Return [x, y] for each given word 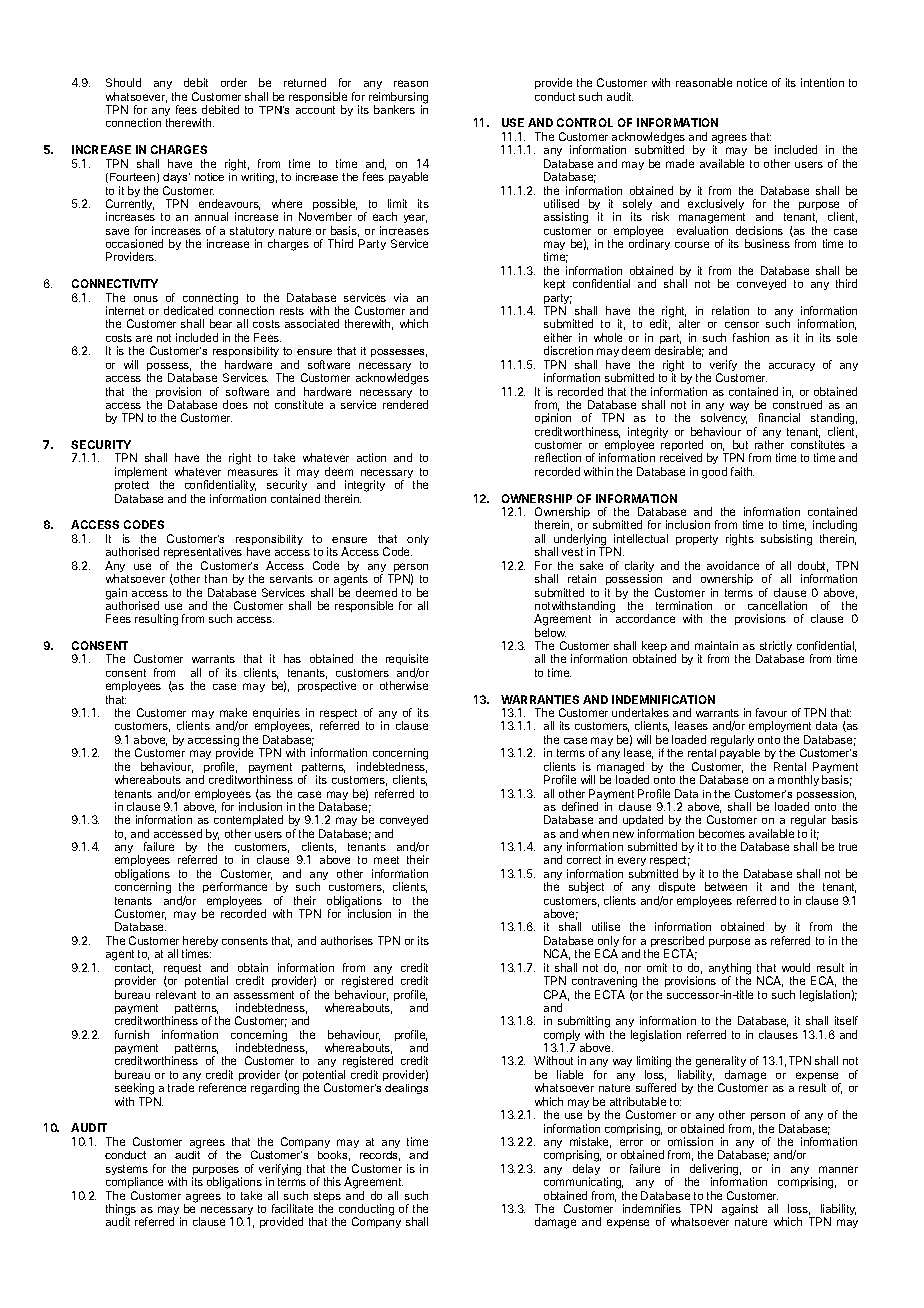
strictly [774, 648]
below [550, 632]
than [216, 578]
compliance [134, 1184]
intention [822, 82]
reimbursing [398, 99]
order [234, 82]
